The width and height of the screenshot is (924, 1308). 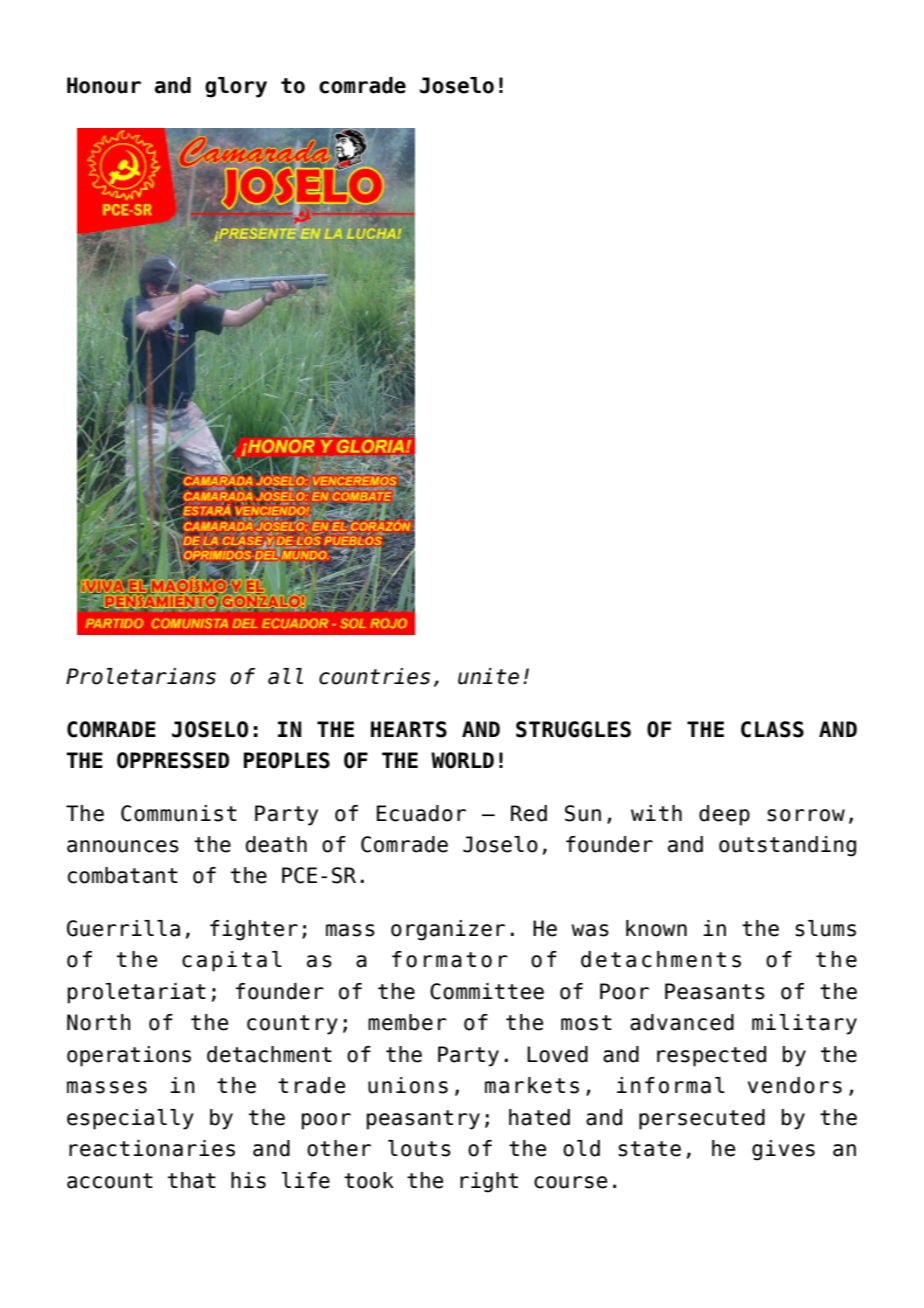 What do you see at coordinates (462, 760) in the screenshot?
I see `WORLD` at bounding box center [462, 760].
